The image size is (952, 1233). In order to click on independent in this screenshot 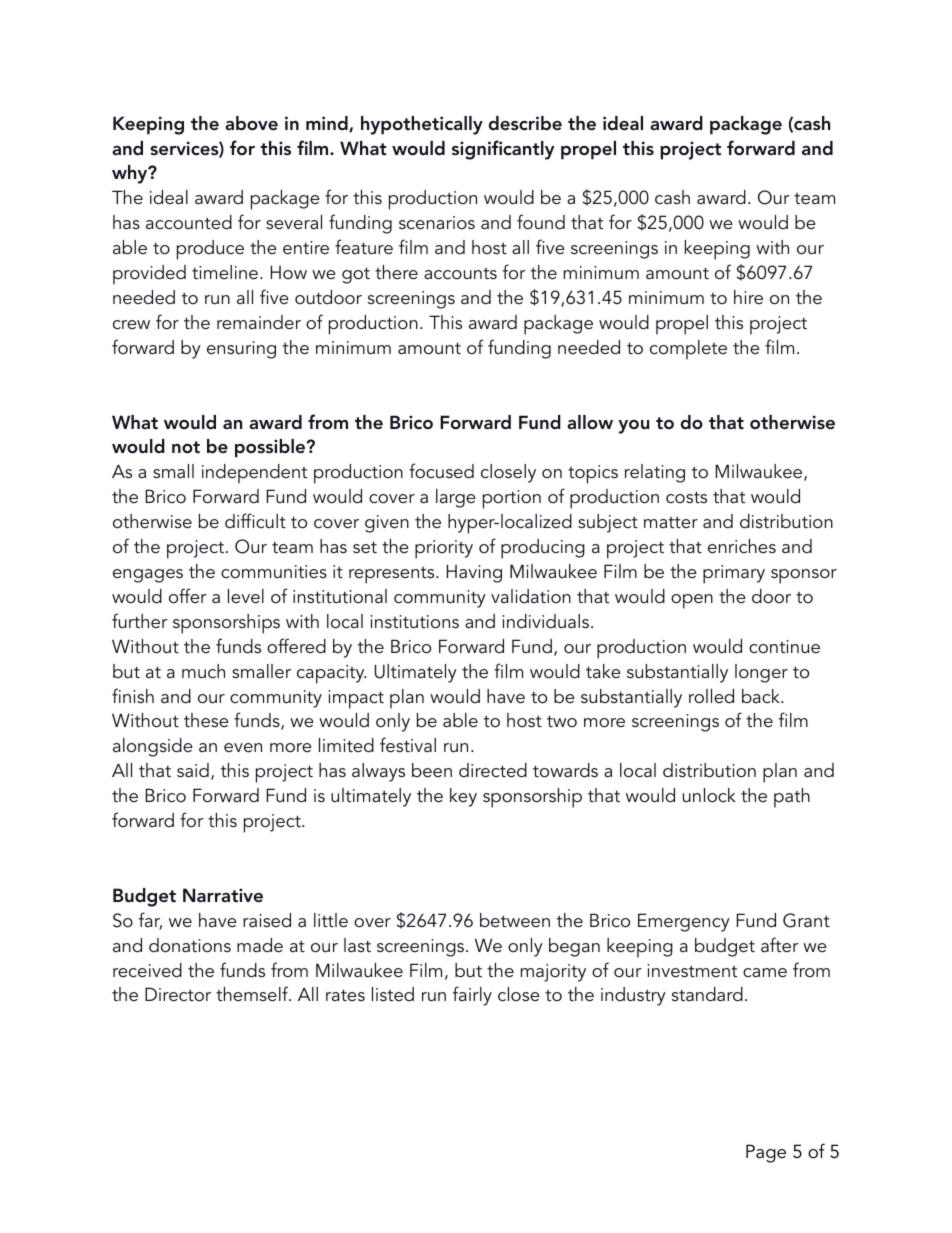, I will do `click(254, 474)`.
